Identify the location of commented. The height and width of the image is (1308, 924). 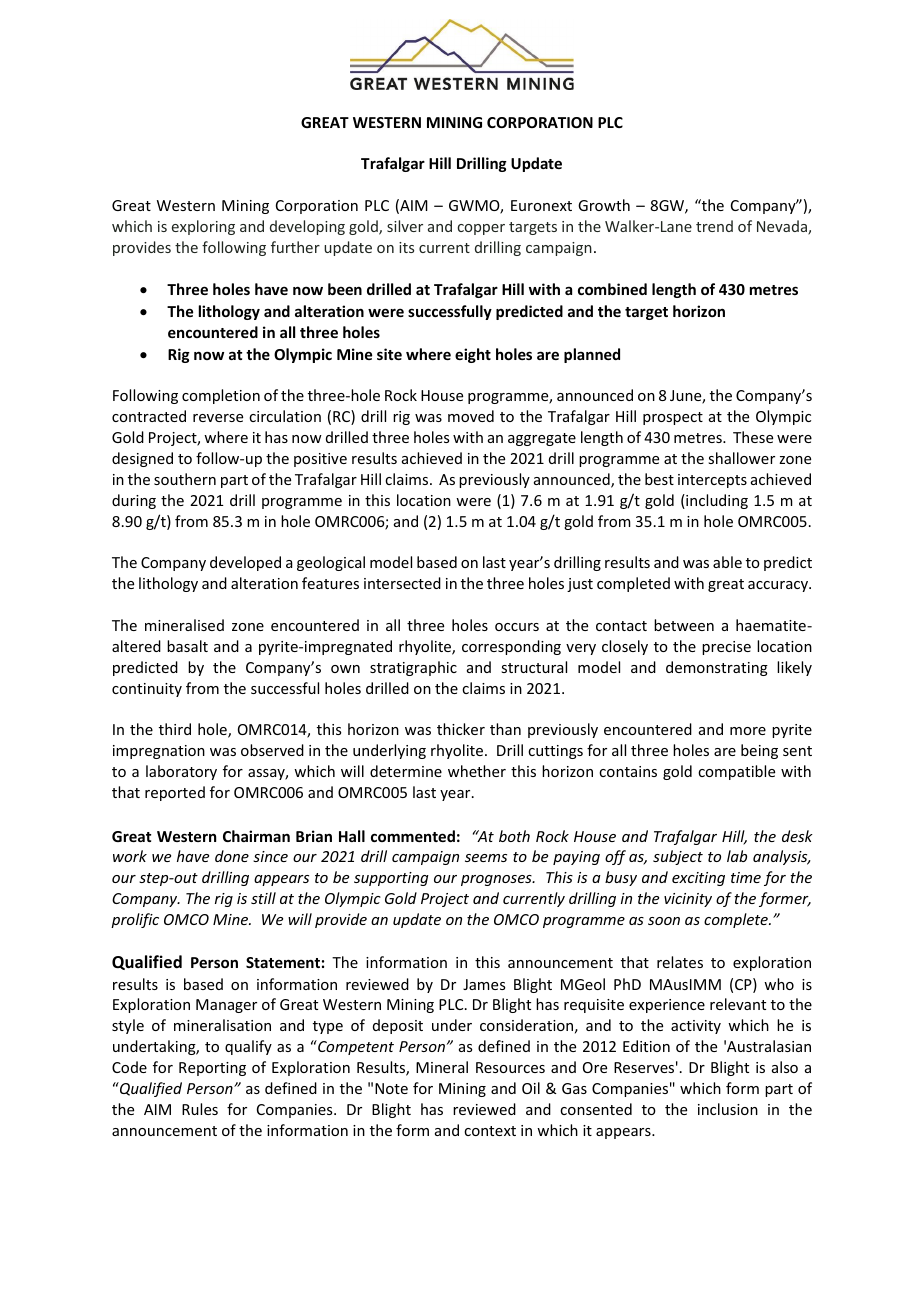
(413, 836).
